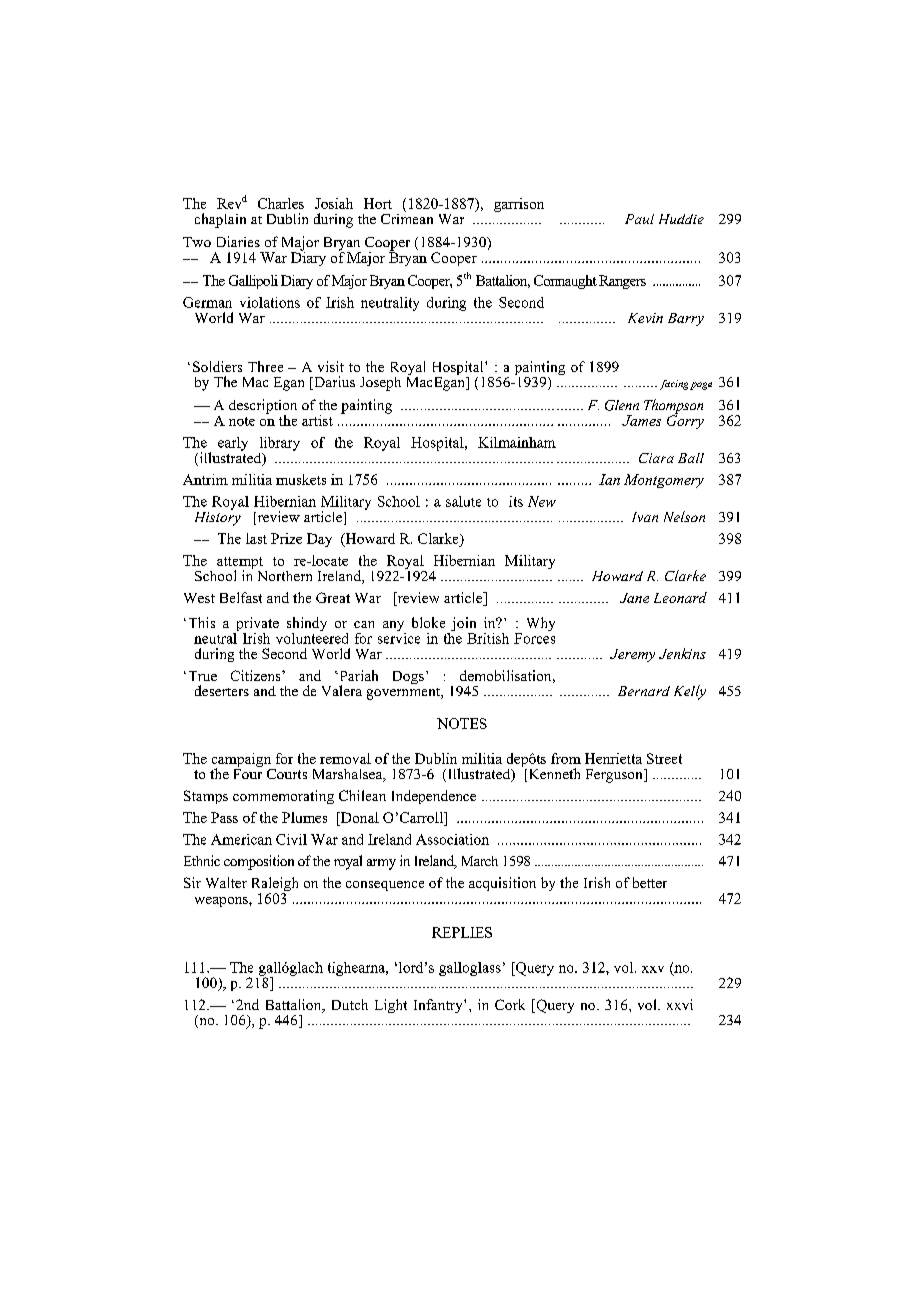  What do you see at coordinates (241, 597) in the document?
I see `Belfast` at bounding box center [241, 597].
